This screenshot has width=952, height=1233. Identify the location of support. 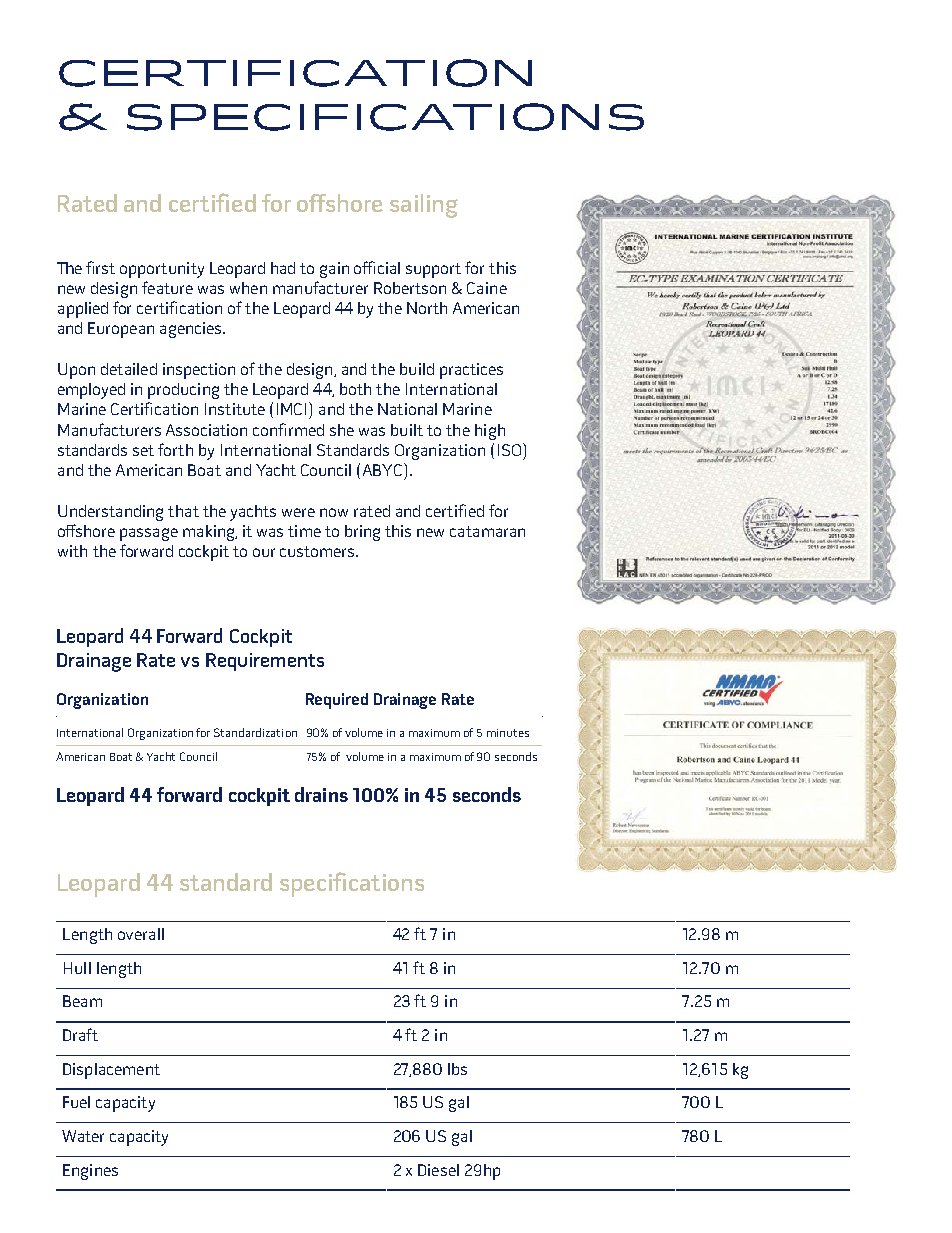
(433, 270).
